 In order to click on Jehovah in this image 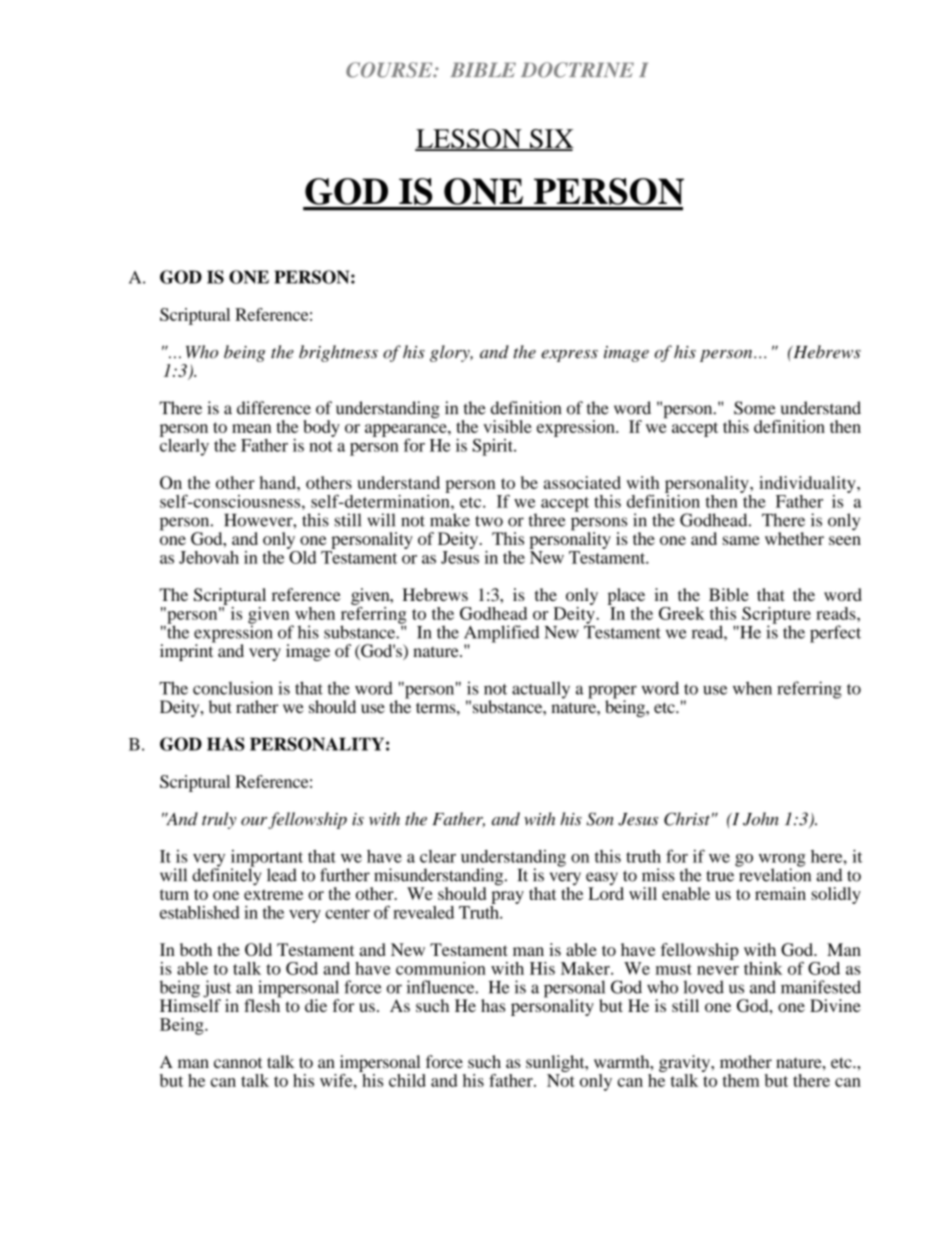, I will do `click(209, 557)`.
